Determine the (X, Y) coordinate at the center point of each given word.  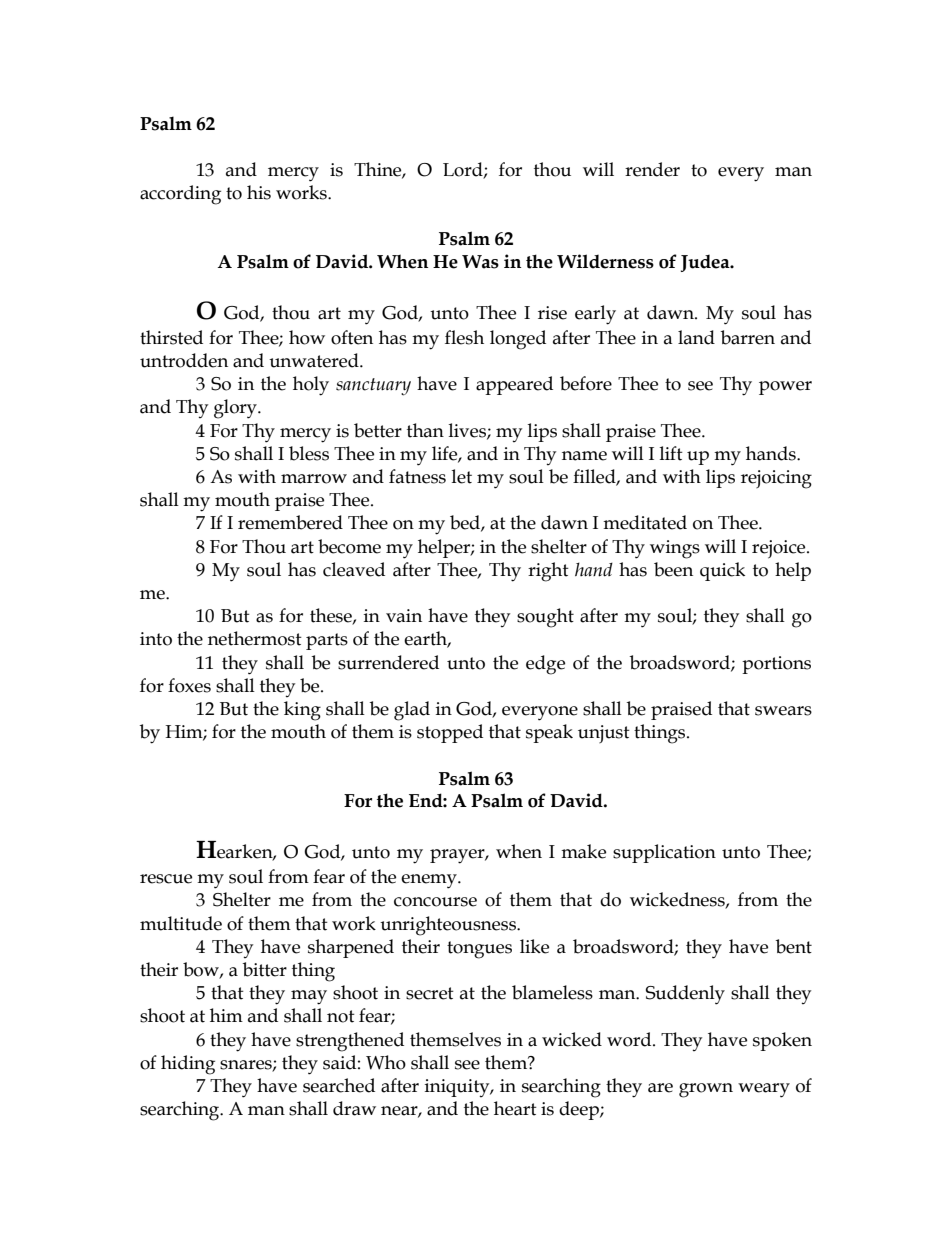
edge (545, 665)
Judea (706, 263)
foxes (189, 685)
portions (776, 665)
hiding (188, 1065)
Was (480, 262)
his (259, 192)
